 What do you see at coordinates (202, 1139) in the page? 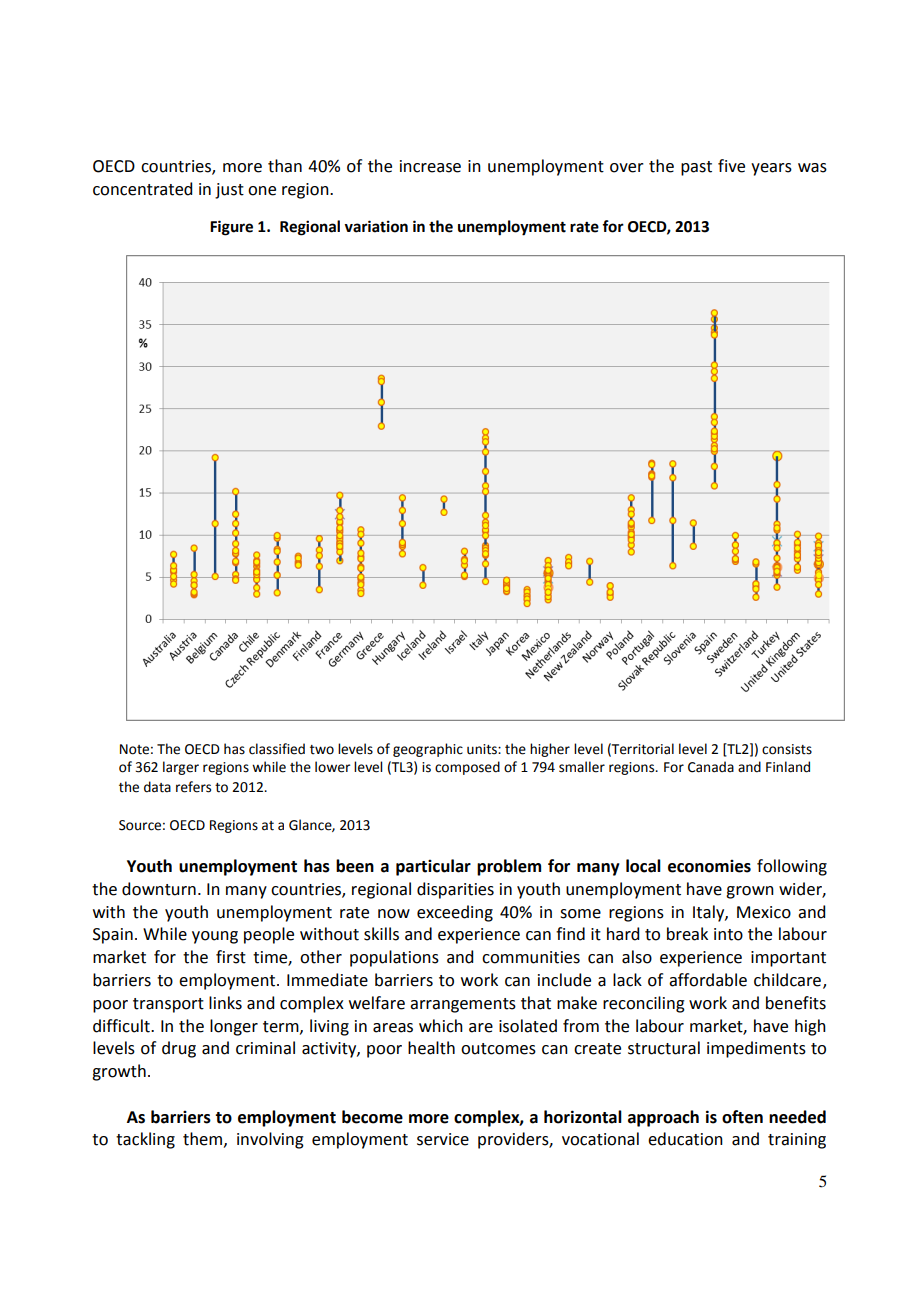
I see `them` at bounding box center [202, 1139].
